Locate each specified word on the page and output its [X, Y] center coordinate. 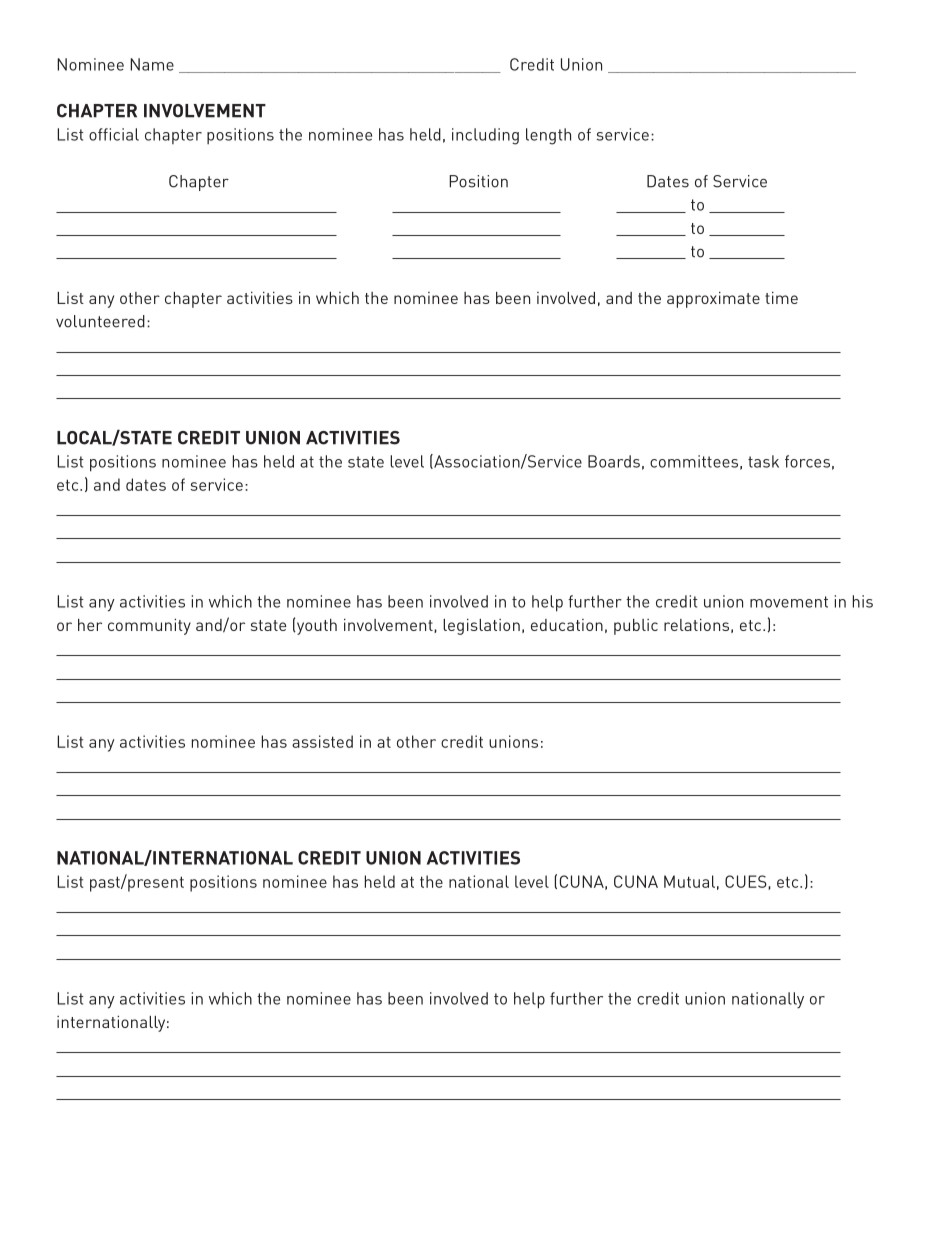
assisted [322, 741]
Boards [614, 461]
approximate [713, 300]
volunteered [100, 321]
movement [789, 602]
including [485, 136]
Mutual [689, 881]
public [636, 627]
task [763, 461]
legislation [481, 627]
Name [152, 64]
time [781, 298]
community [149, 627]
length [548, 136]
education [567, 625]
